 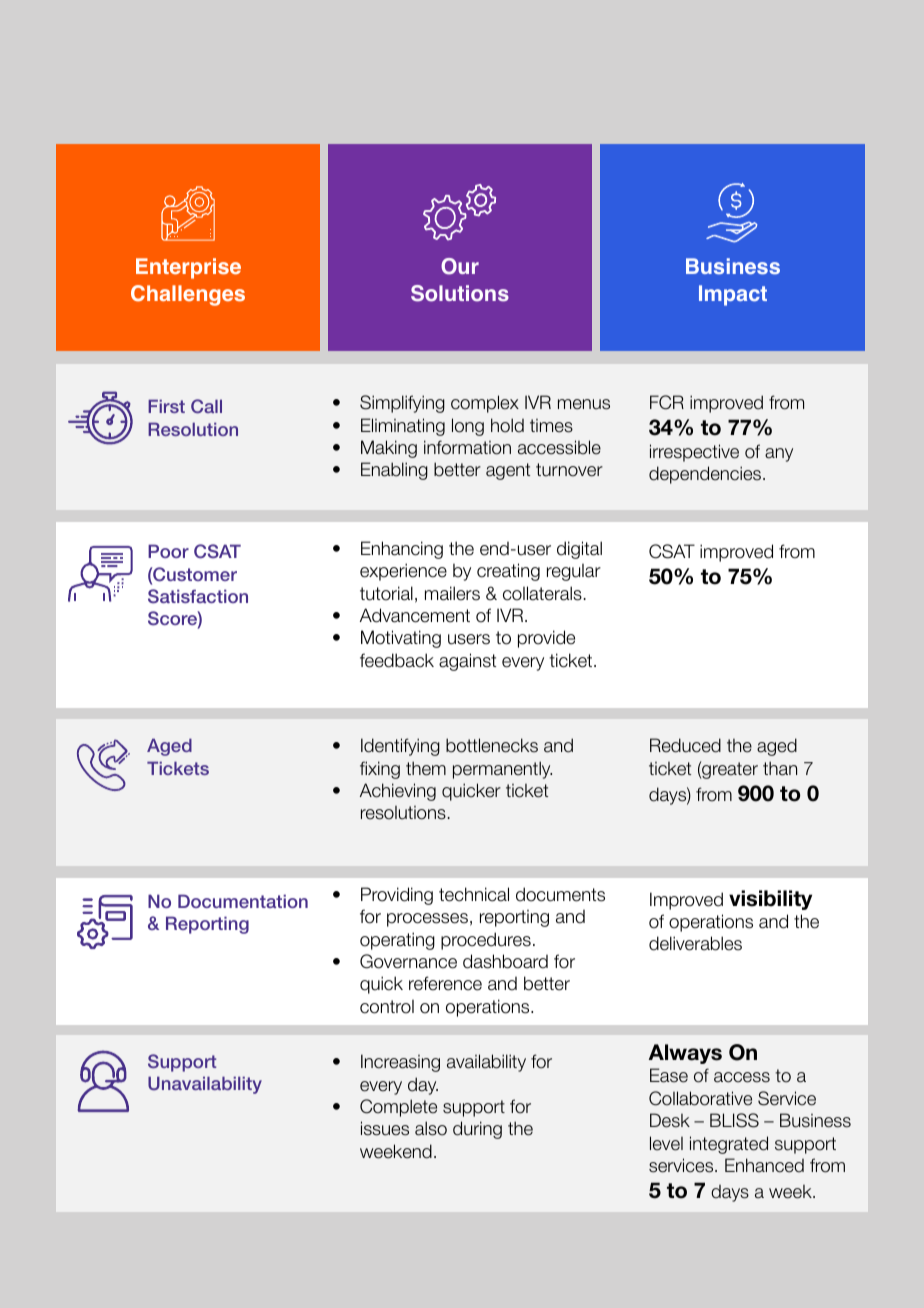 I want to click on visibility, so click(x=770, y=900).
